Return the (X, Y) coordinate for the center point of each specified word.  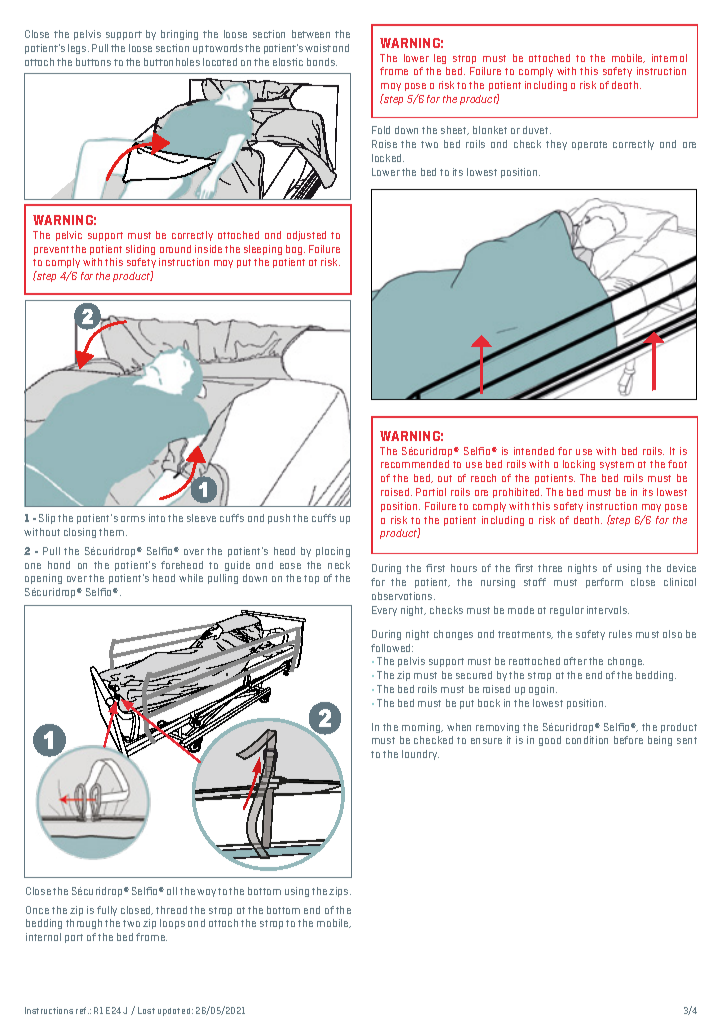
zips (340, 892)
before (628, 740)
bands (322, 62)
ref (82, 1010)
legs (78, 49)
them (113, 532)
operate (589, 145)
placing (333, 552)
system (617, 465)
